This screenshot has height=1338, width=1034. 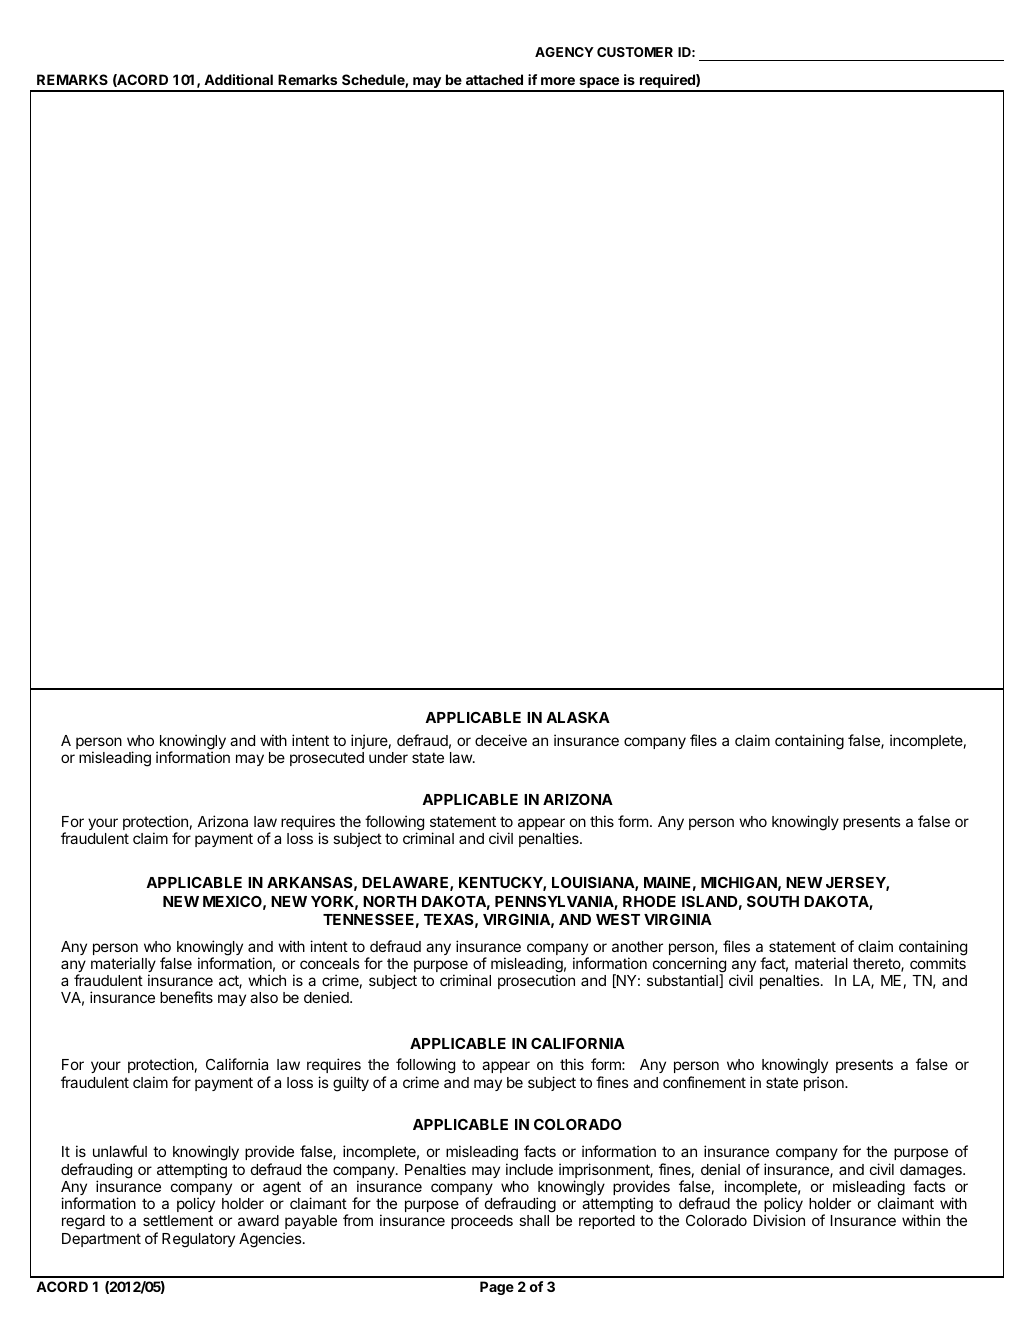 I want to click on AGENCY, so click(x=564, y=52).
